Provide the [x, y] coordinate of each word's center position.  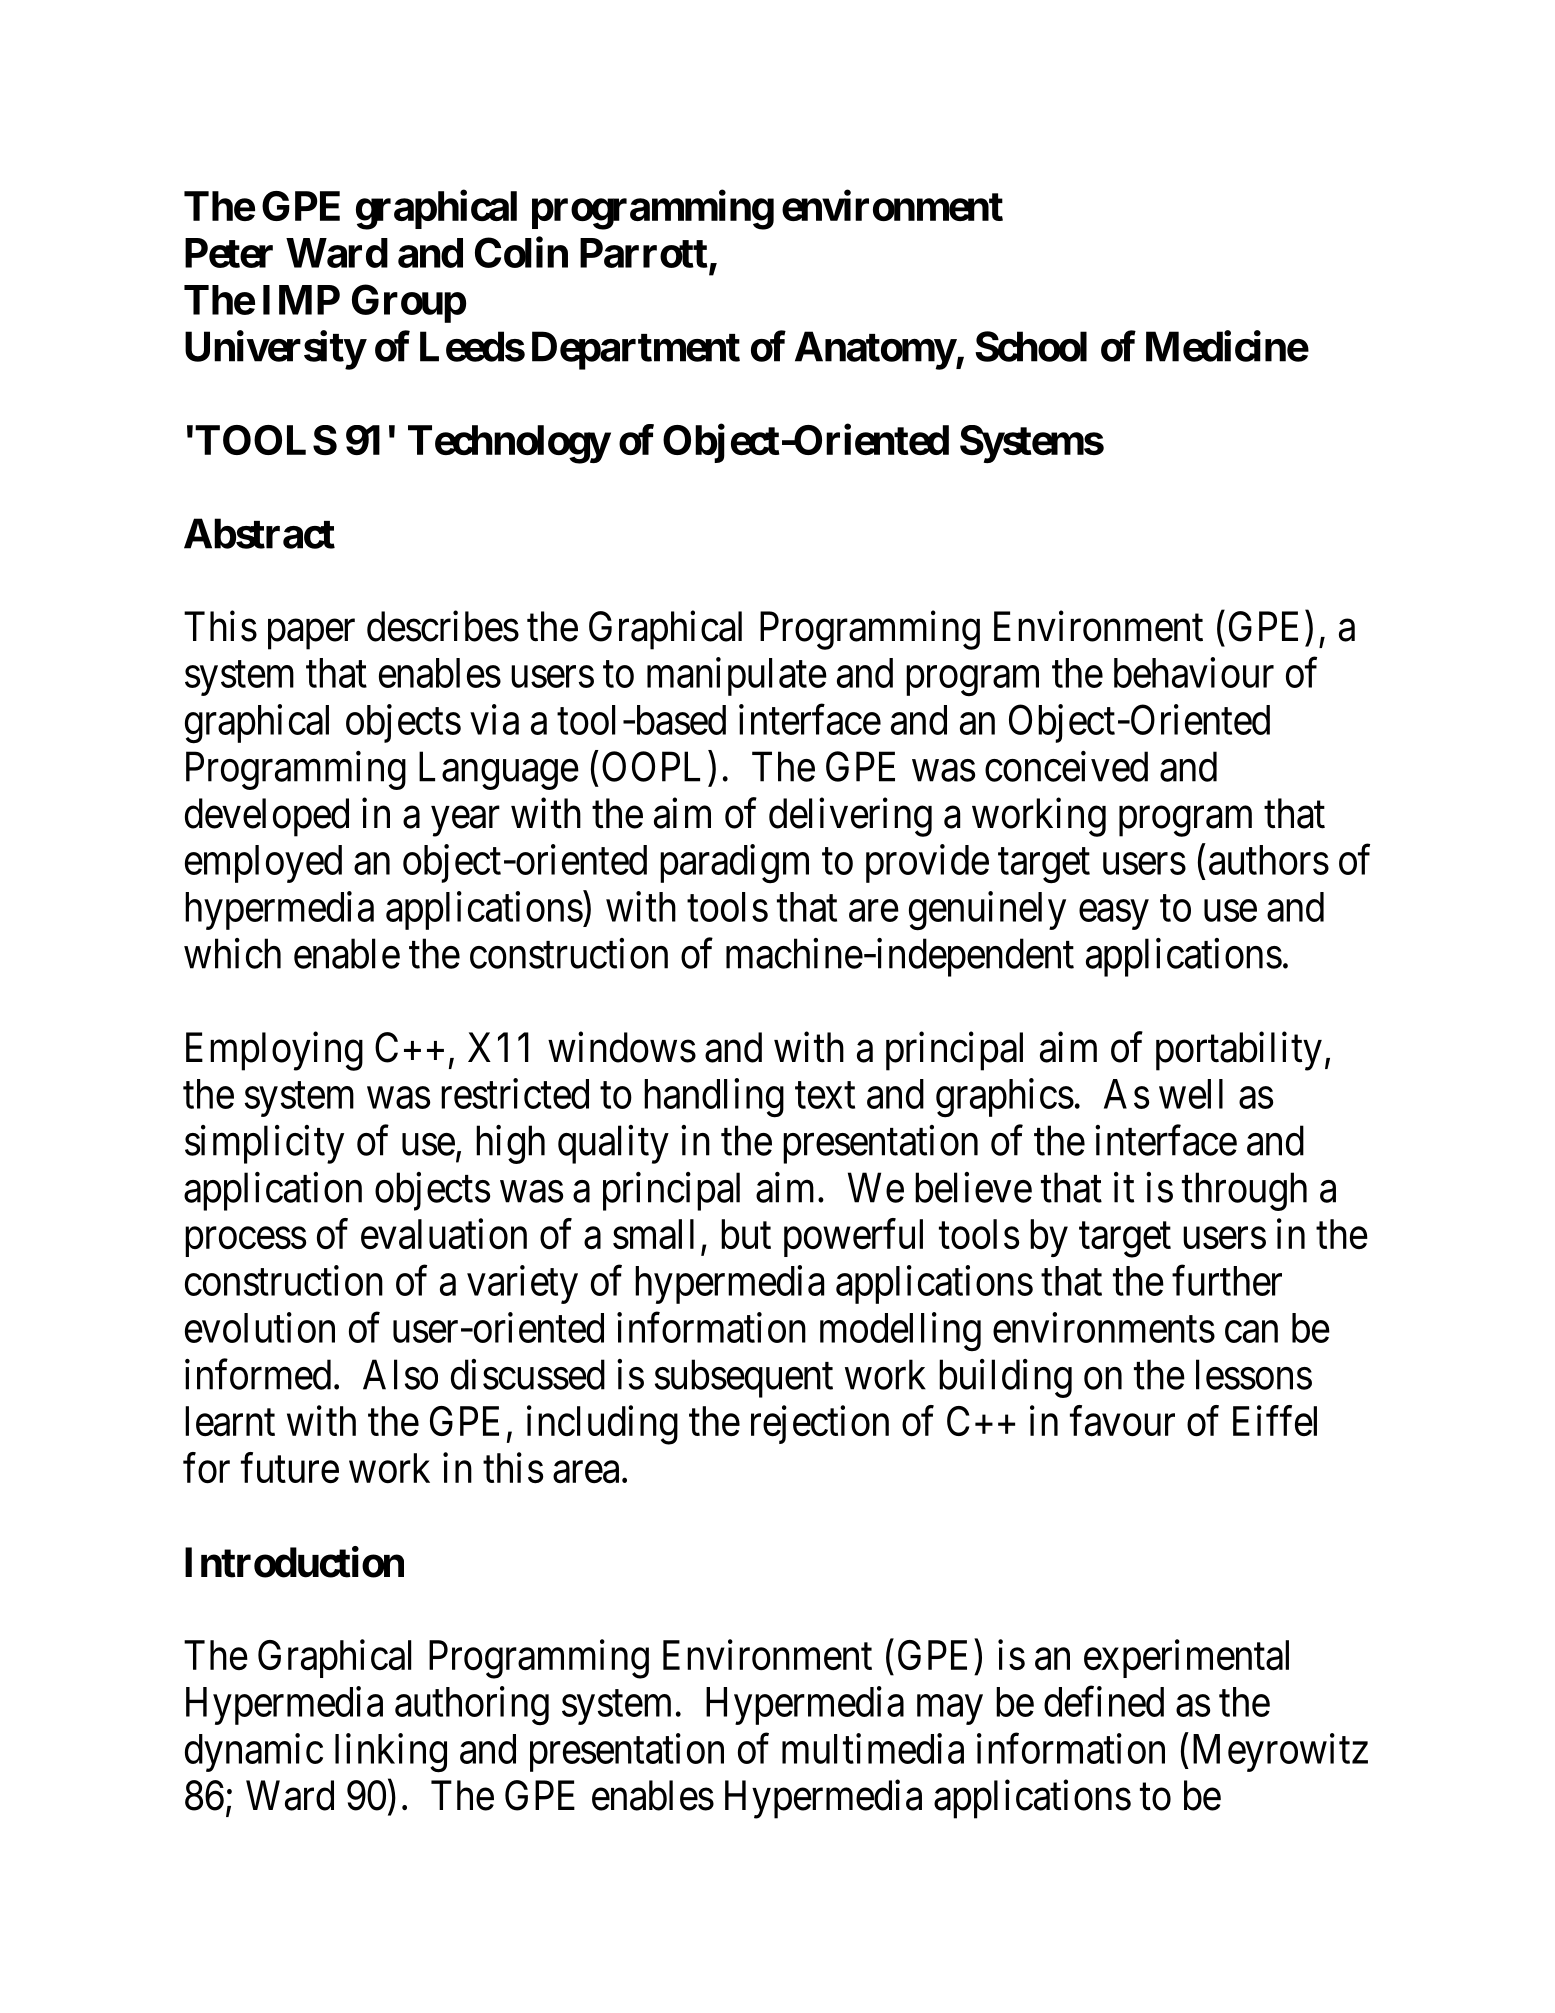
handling [714, 1098]
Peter [229, 253]
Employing [274, 1051]
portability [1239, 1051]
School [1031, 346]
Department [636, 350]
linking [391, 1753]
